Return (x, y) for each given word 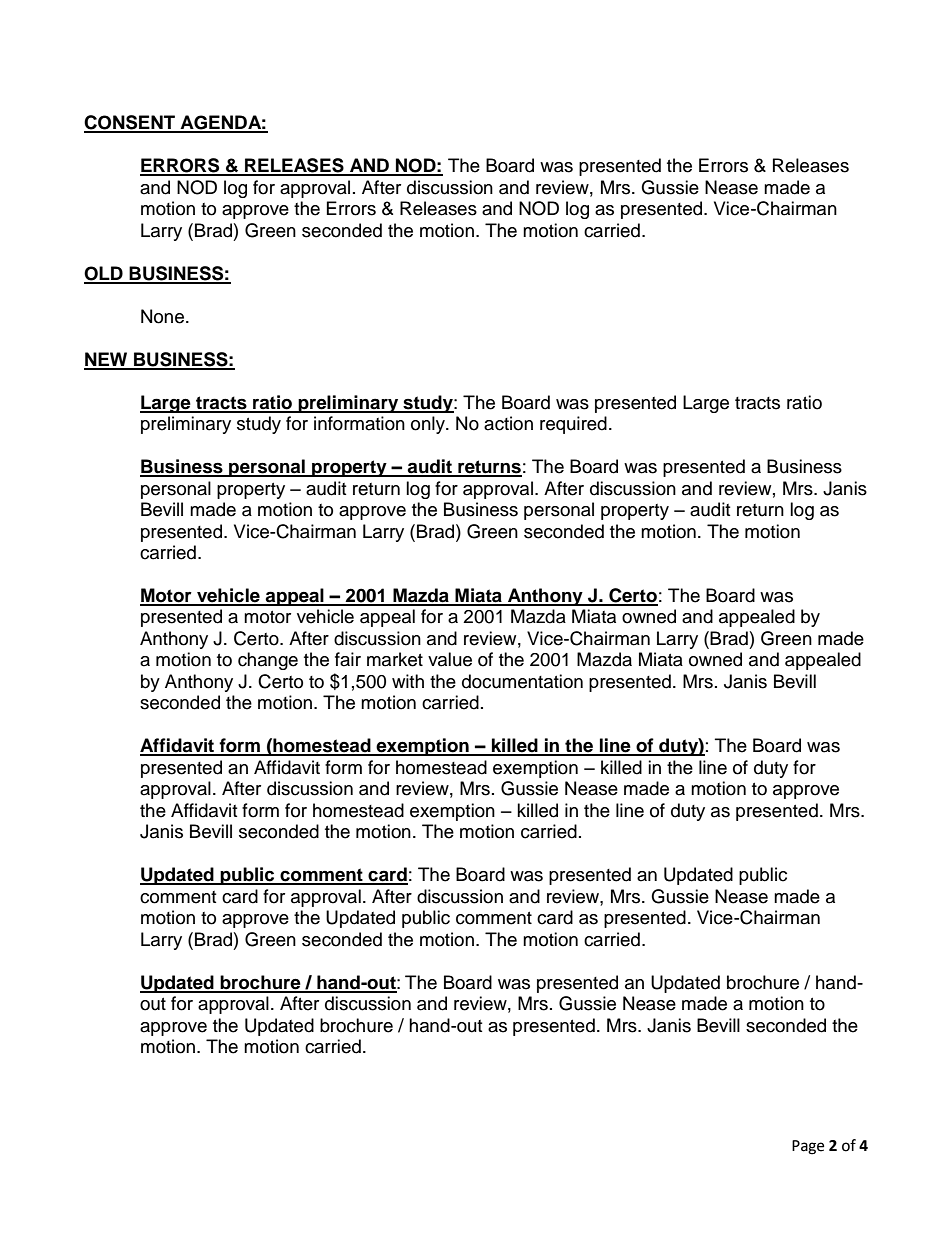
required (573, 425)
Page (808, 1147)
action (508, 423)
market (395, 659)
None (162, 316)
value (450, 659)
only (429, 425)
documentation (522, 681)
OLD (104, 274)
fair (348, 659)
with (408, 681)
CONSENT (131, 123)
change (268, 661)
